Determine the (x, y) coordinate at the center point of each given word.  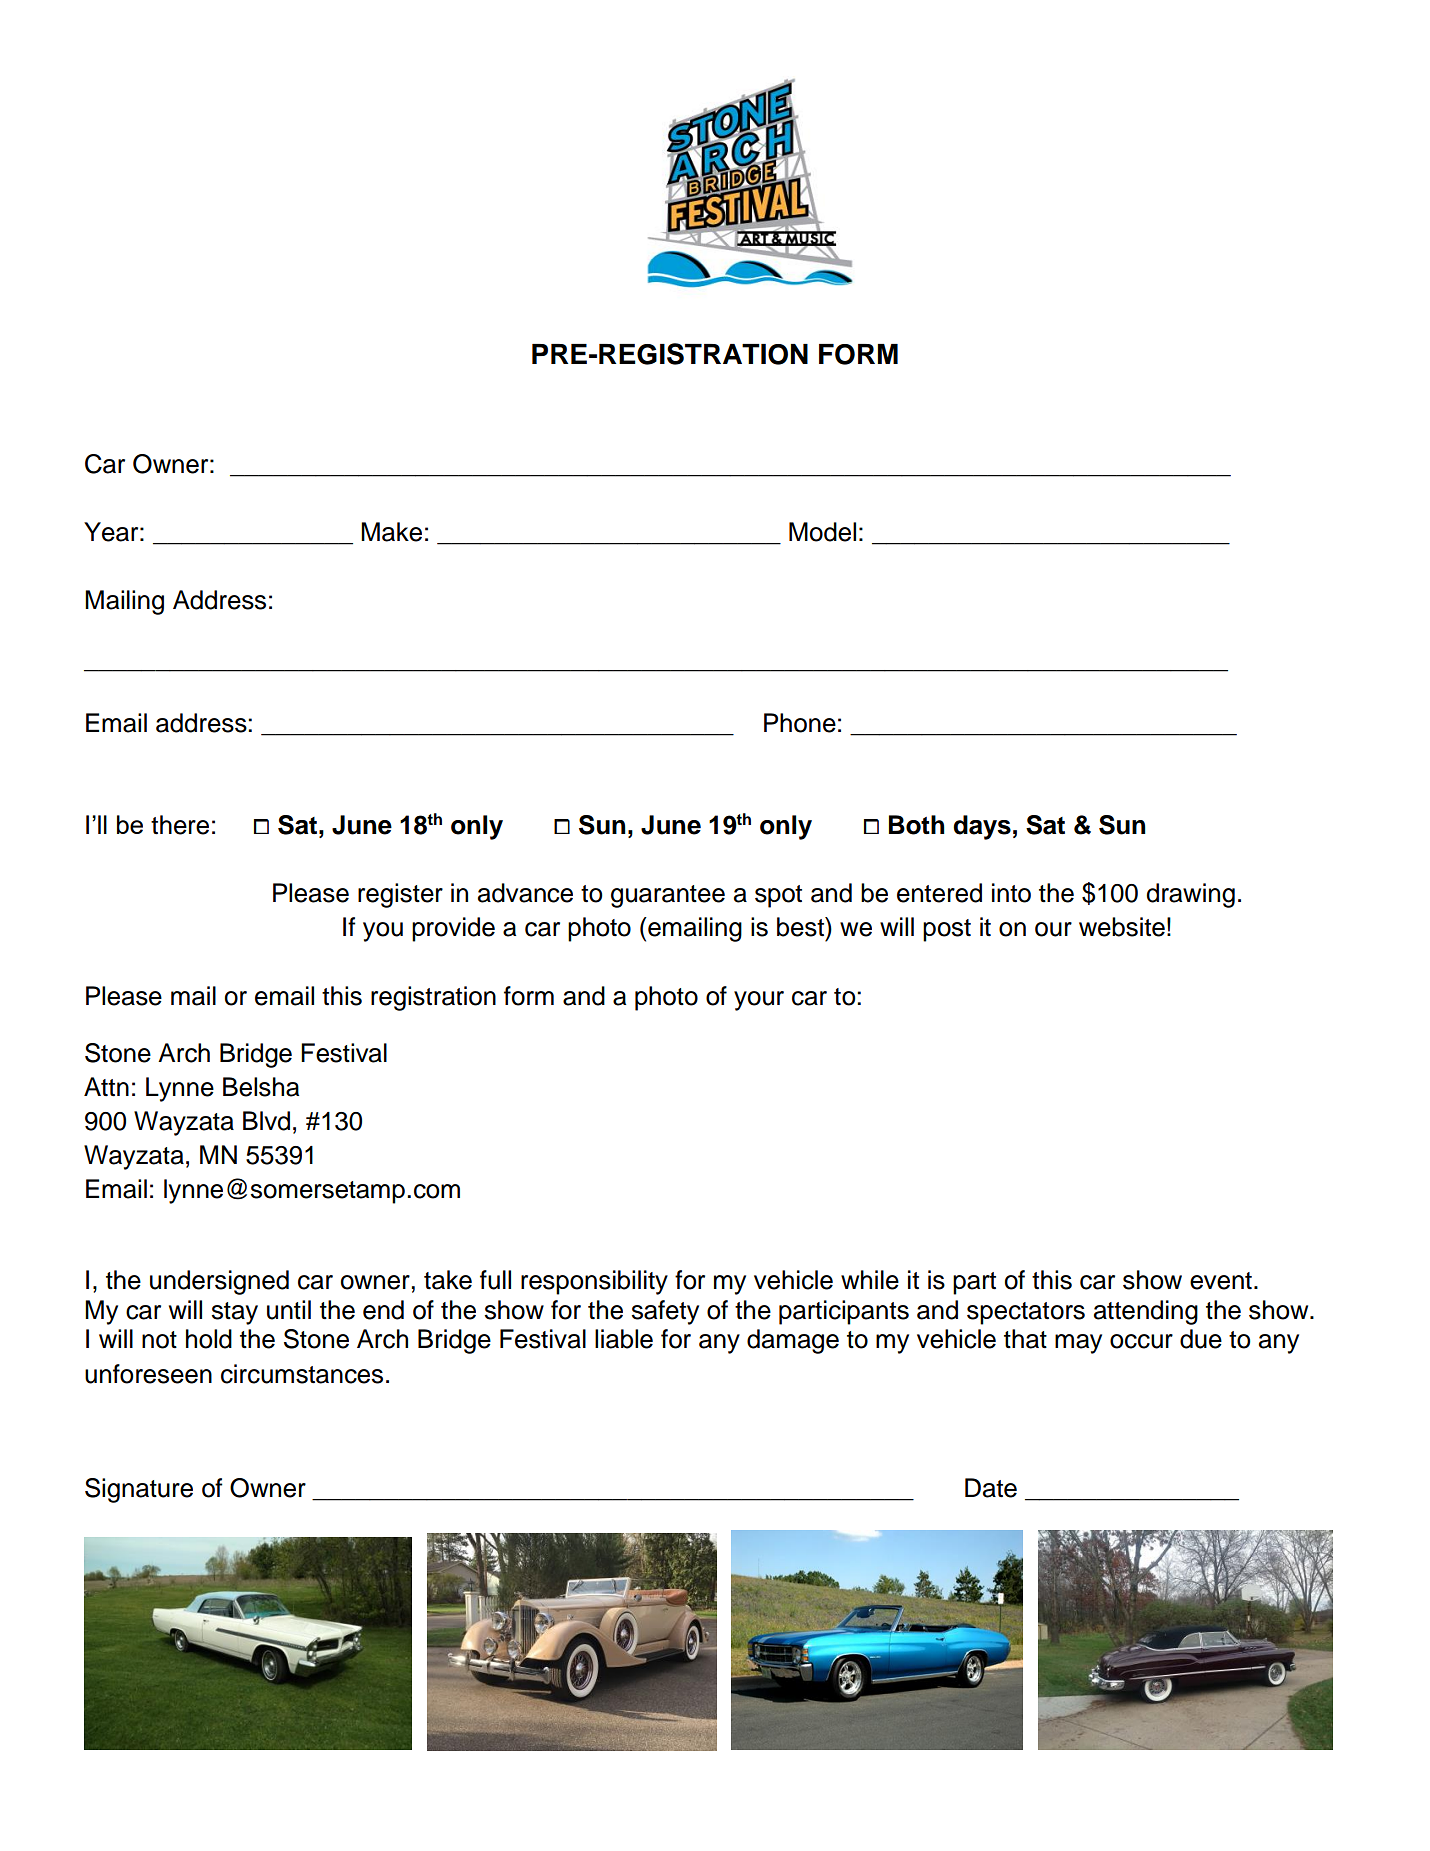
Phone (800, 723)
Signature (139, 1490)
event (1221, 1281)
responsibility (594, 1282)
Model (822, 532)
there (180, 825)
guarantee (668, 896)
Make (391, 532)
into (1011, 893)
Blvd (266, 1121)
